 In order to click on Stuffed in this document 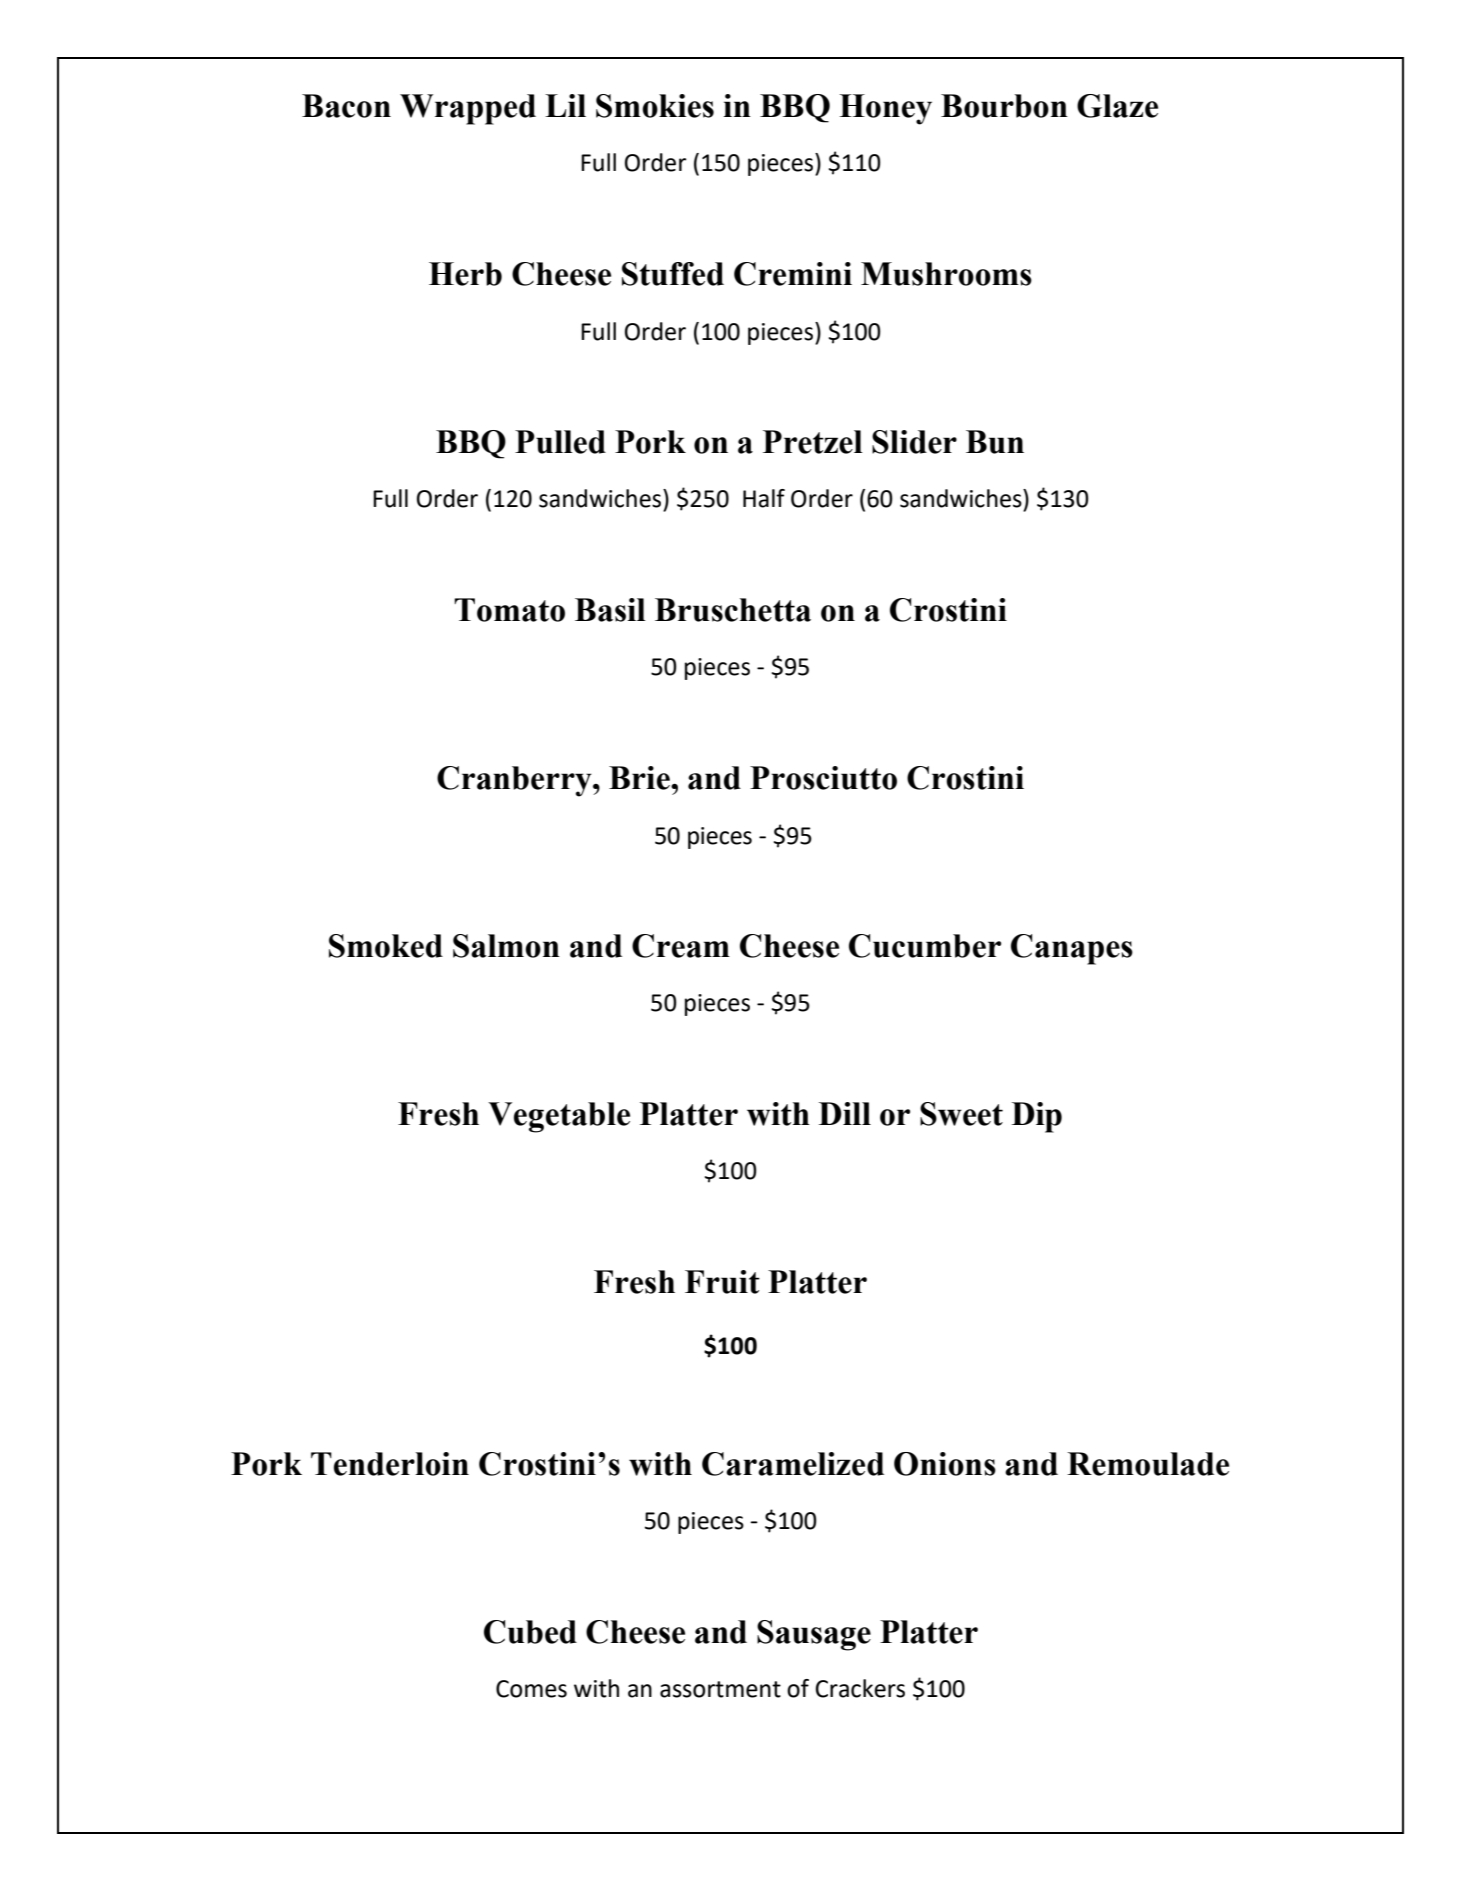, I will do `click(673, 274)`.
